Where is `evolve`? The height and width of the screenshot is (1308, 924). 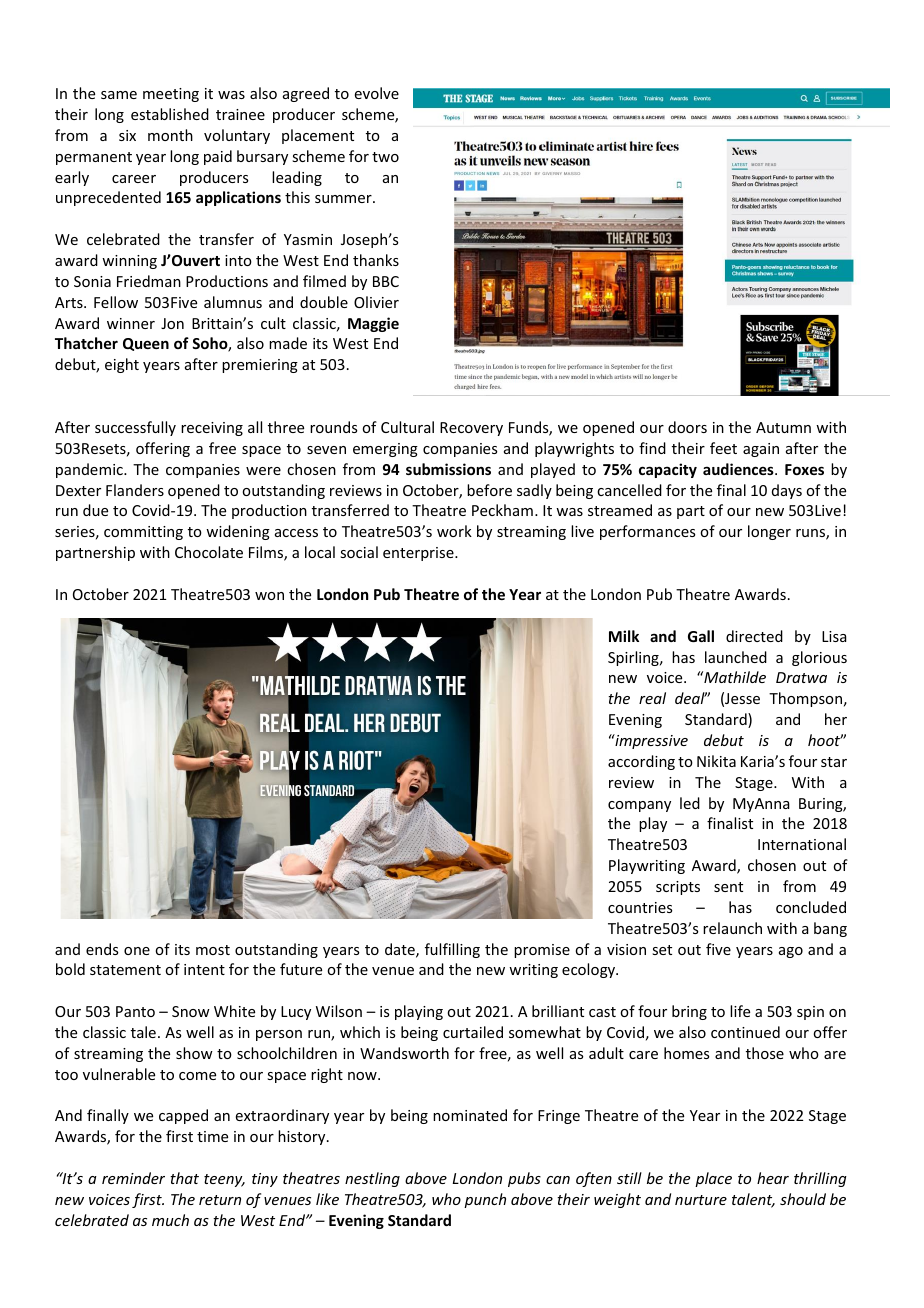
evolve is located at coordinates (377, 93).
